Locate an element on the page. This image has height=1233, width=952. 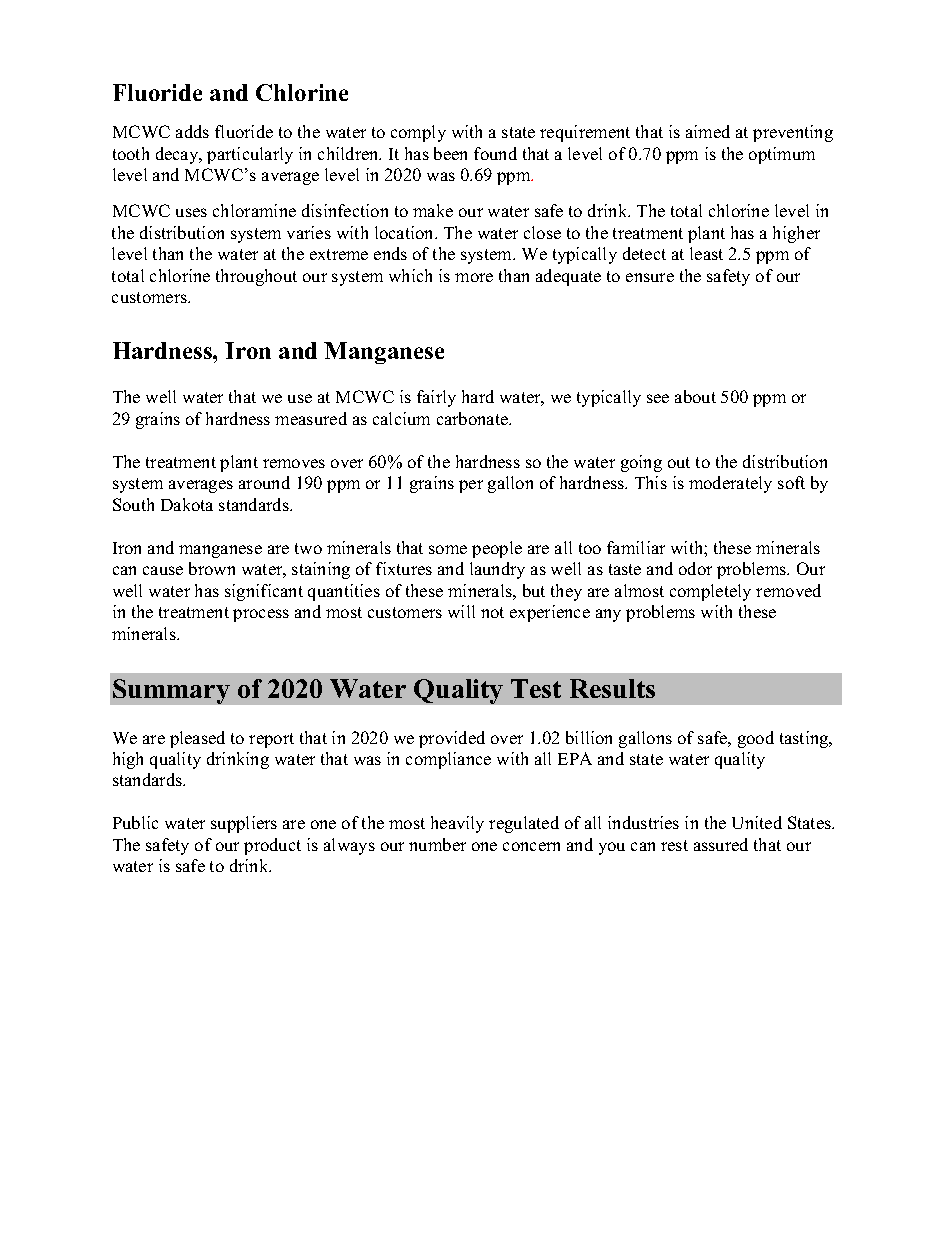
about is located at coordinates (695, 396).
